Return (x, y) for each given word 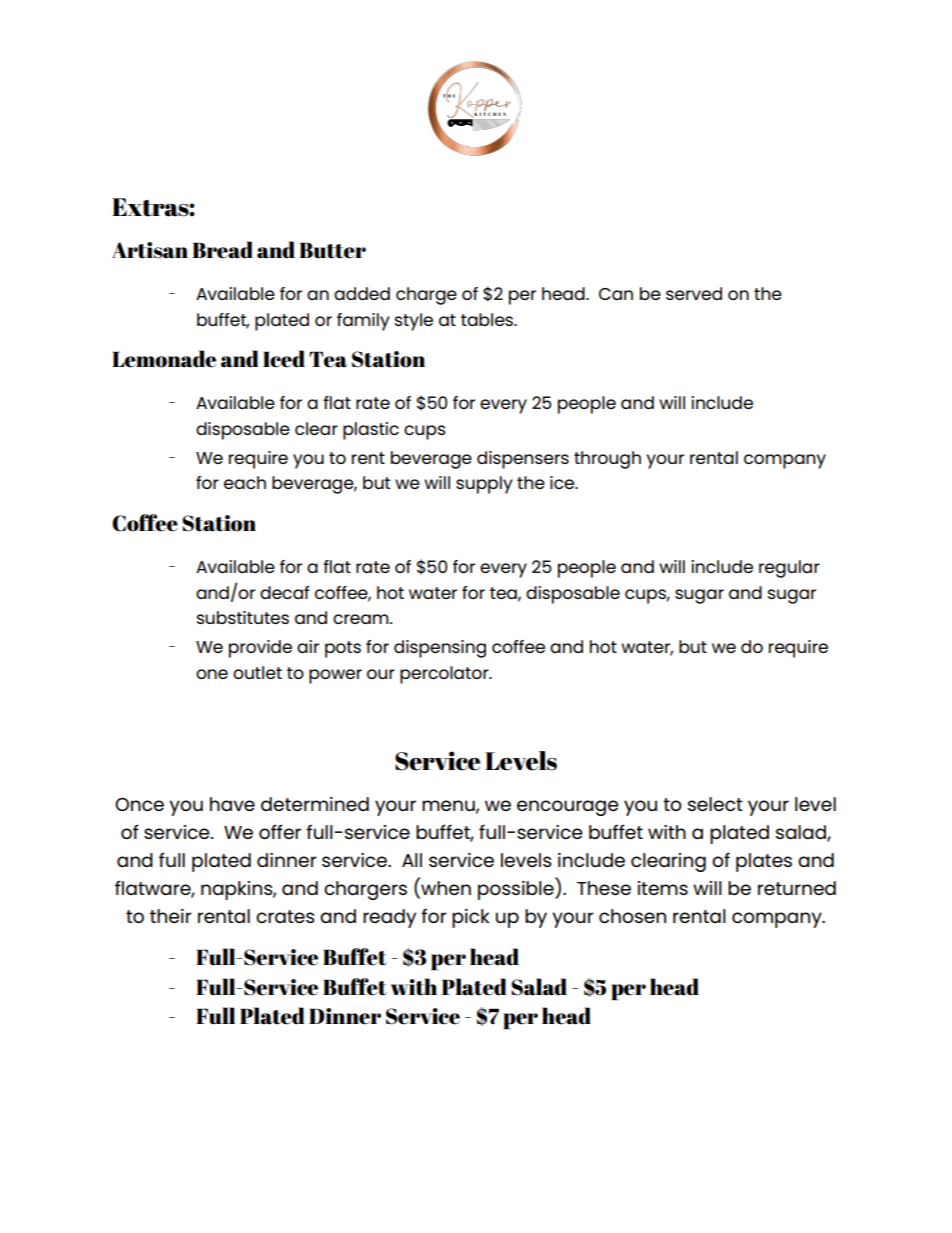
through (607, 460)
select (715, 804)
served (694, 293)
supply (484, 485)
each (245, 482)
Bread (222, 250)
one (212, 674)
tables (488, 319)
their (171, 916)
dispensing (440, 649)
